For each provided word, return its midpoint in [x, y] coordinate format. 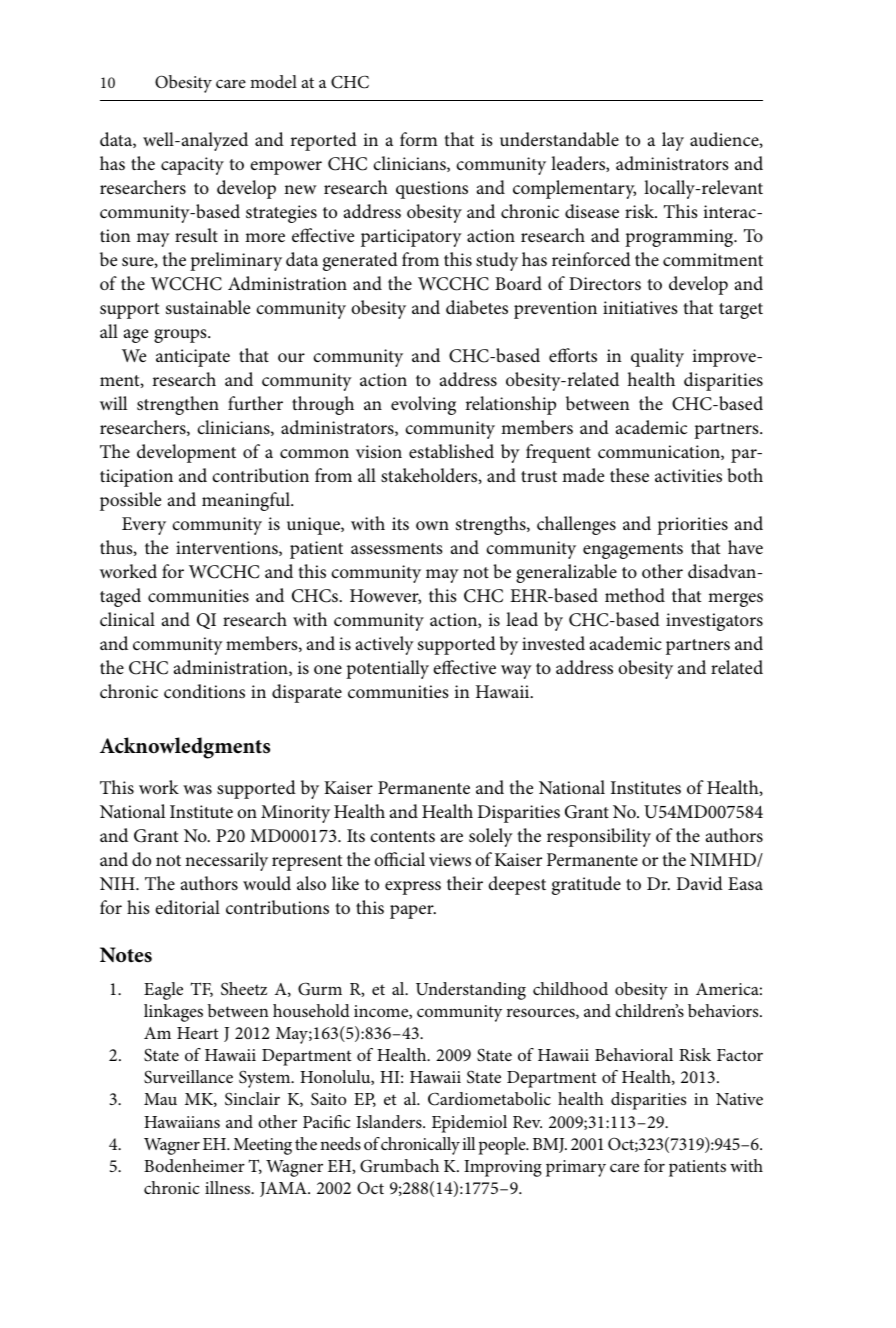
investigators [714, 622]
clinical [127, 619]
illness [229, 1187]
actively [385, 645]
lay [673, 141]
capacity [192, 166]
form [419, 139]
